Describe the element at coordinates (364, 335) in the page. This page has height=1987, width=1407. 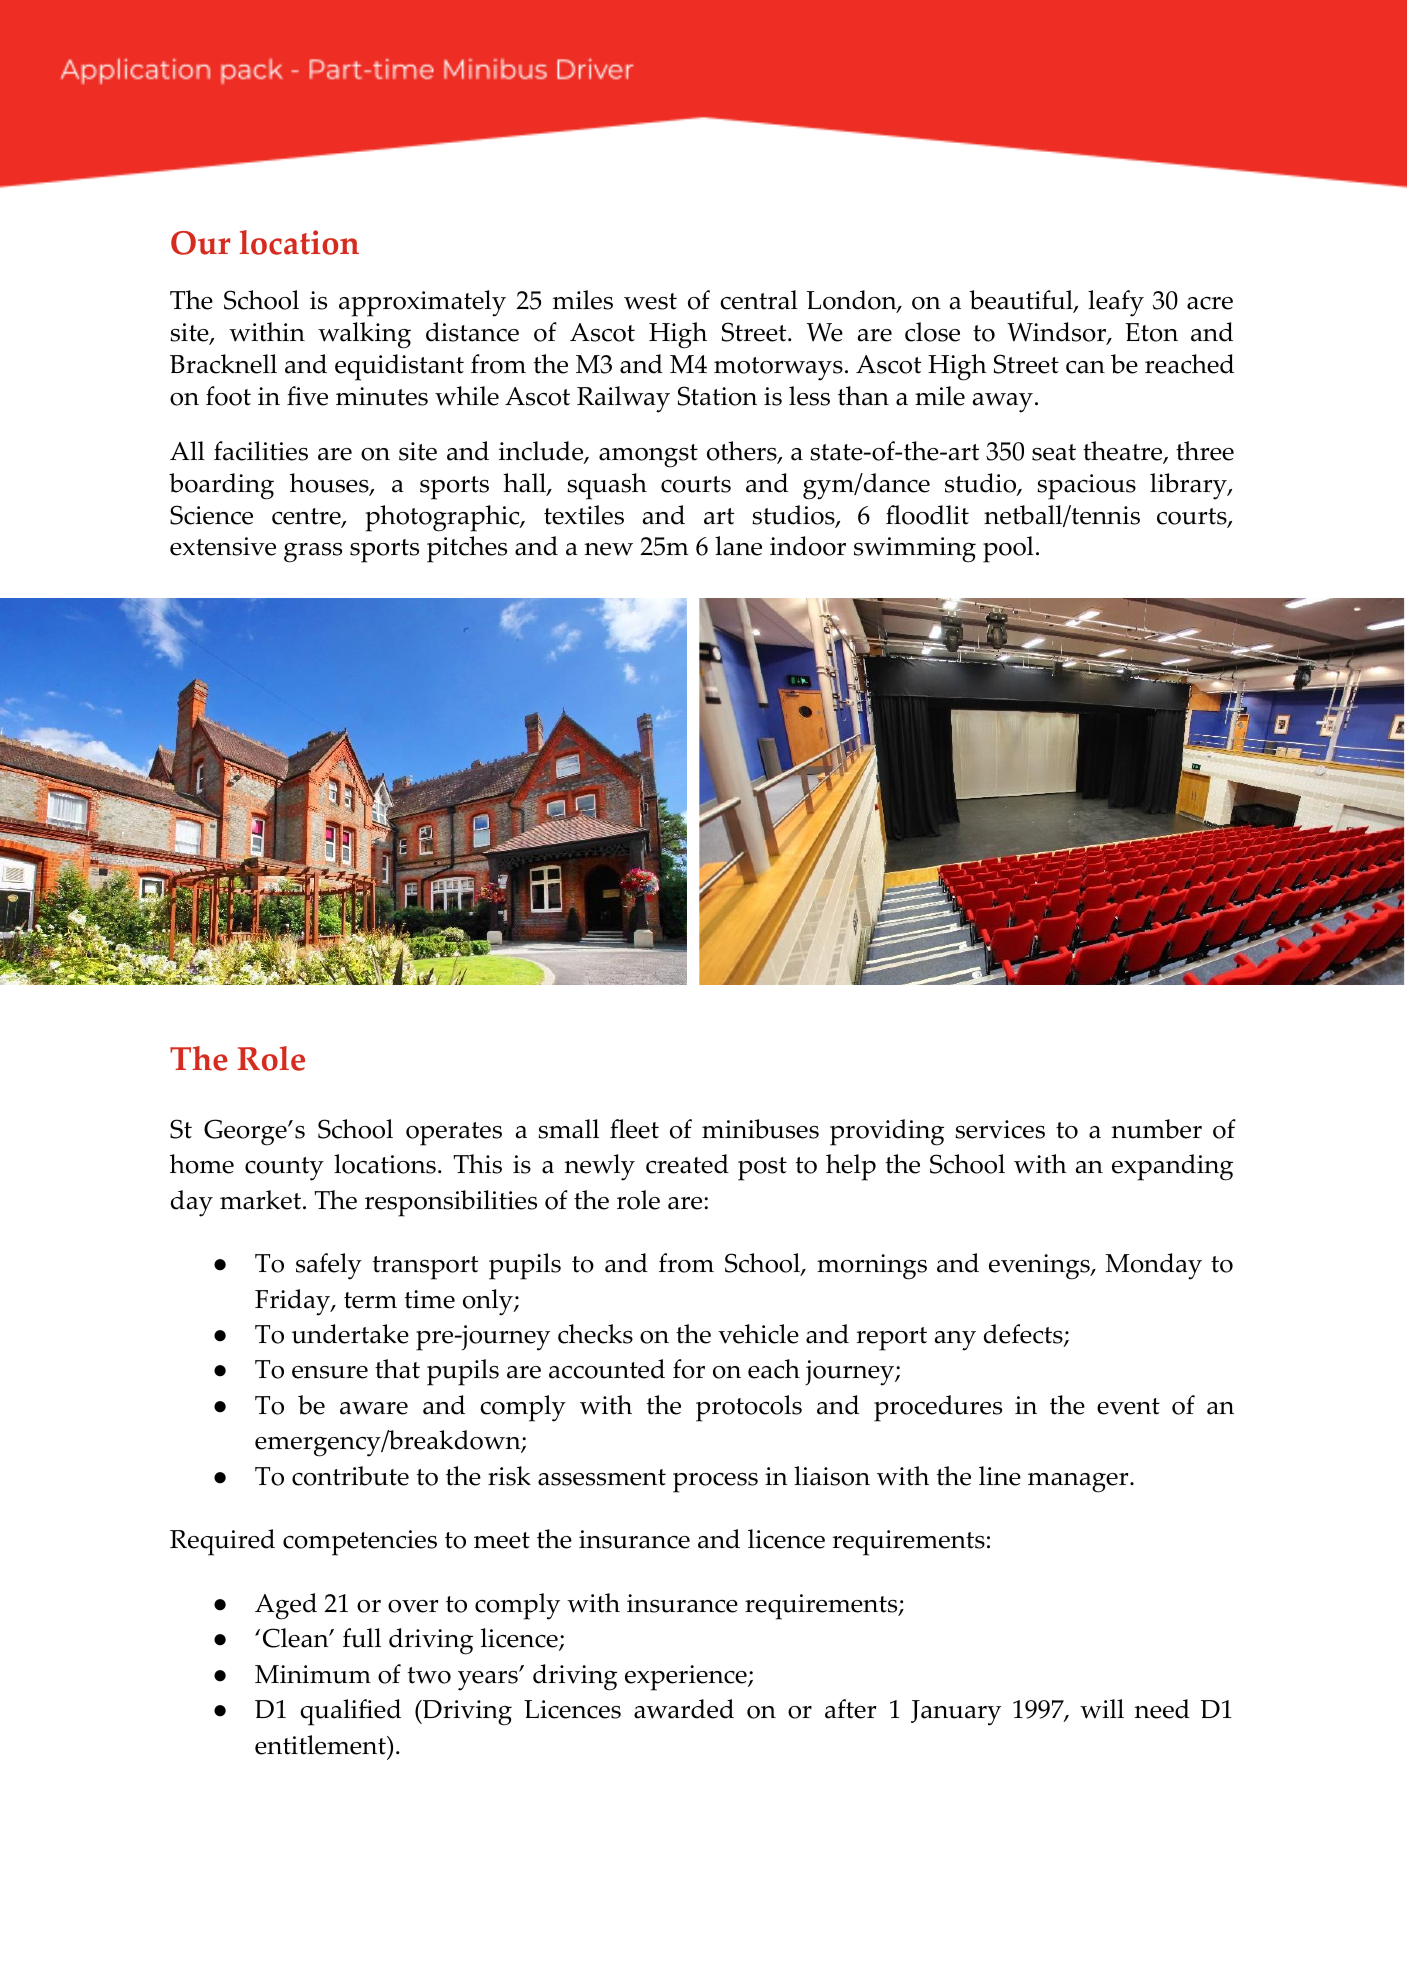
I see `walking` at that location.
